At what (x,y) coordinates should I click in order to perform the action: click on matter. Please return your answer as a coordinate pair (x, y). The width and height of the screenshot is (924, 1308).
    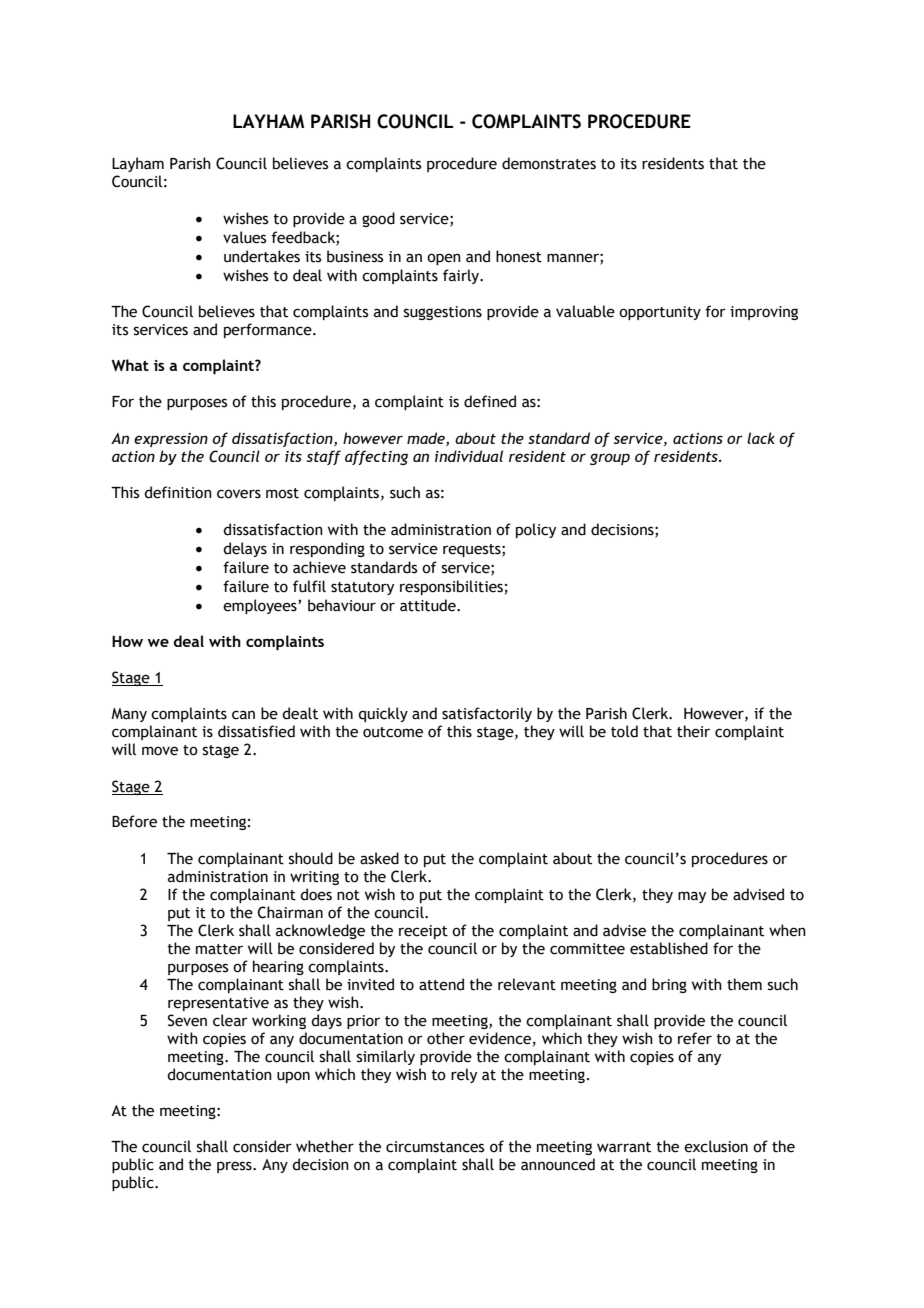
    Looking at the image, I should click on (219, 949).
